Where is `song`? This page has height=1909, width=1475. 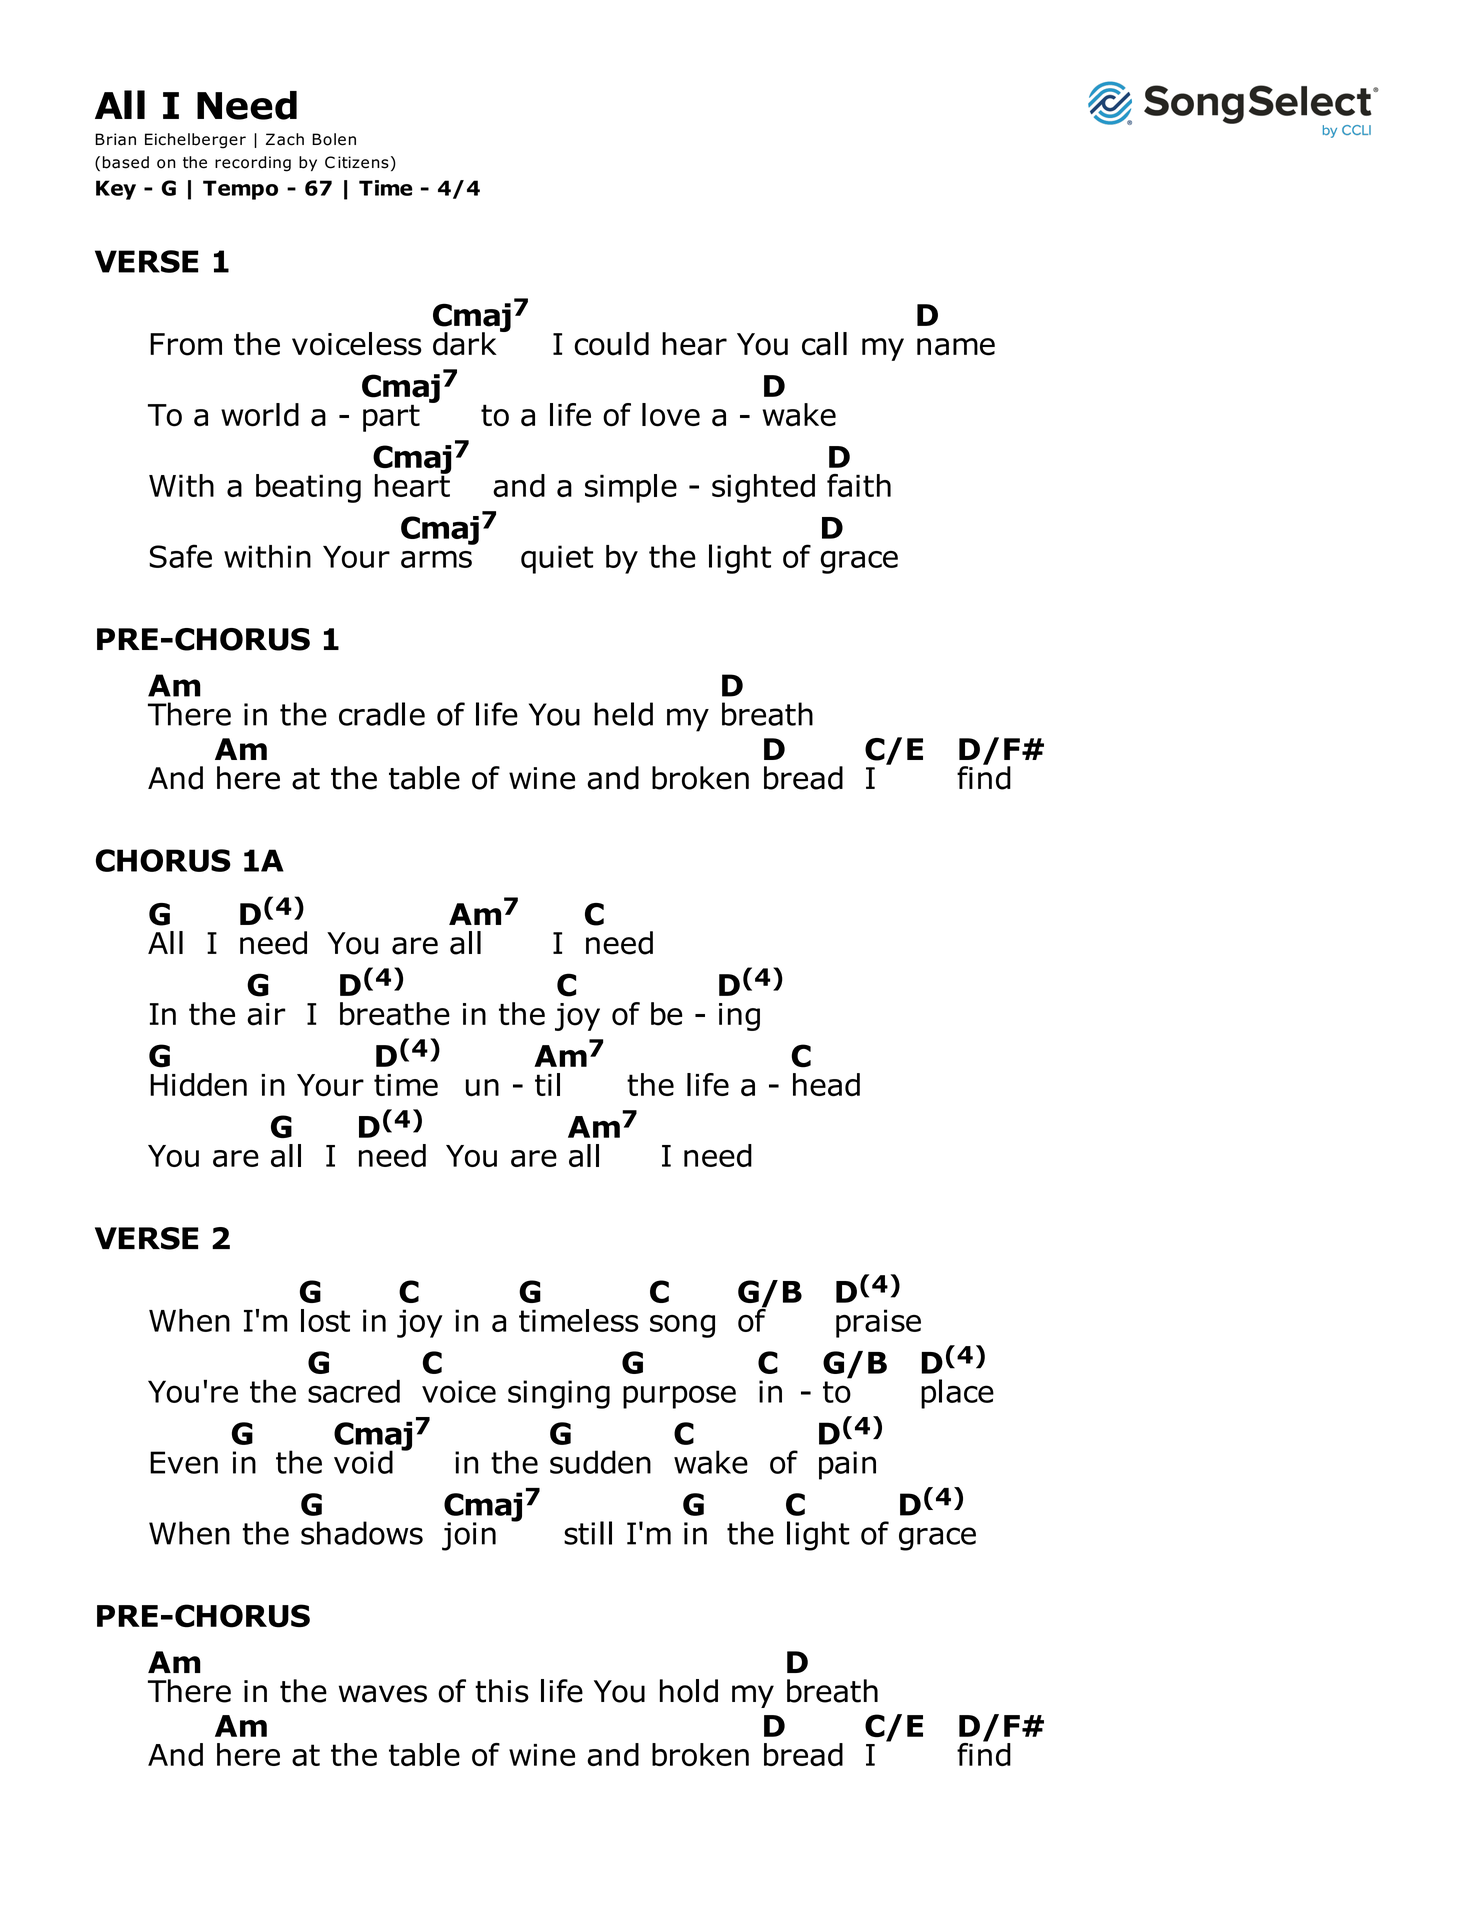 song is located at coordinates (682, 1326).
